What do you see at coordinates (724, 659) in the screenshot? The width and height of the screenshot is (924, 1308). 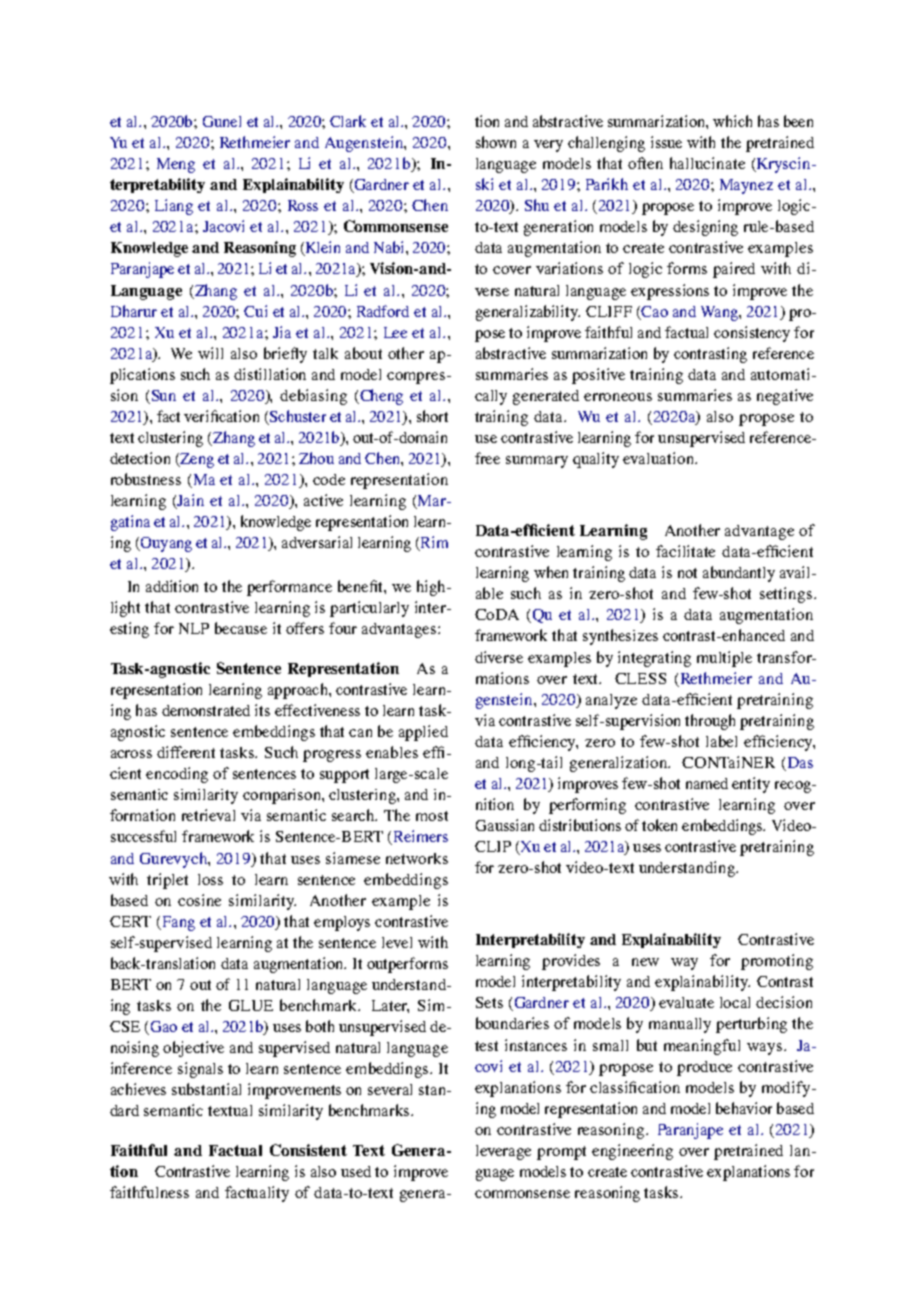 I see `multiple` at bounding box center [724, 659].
